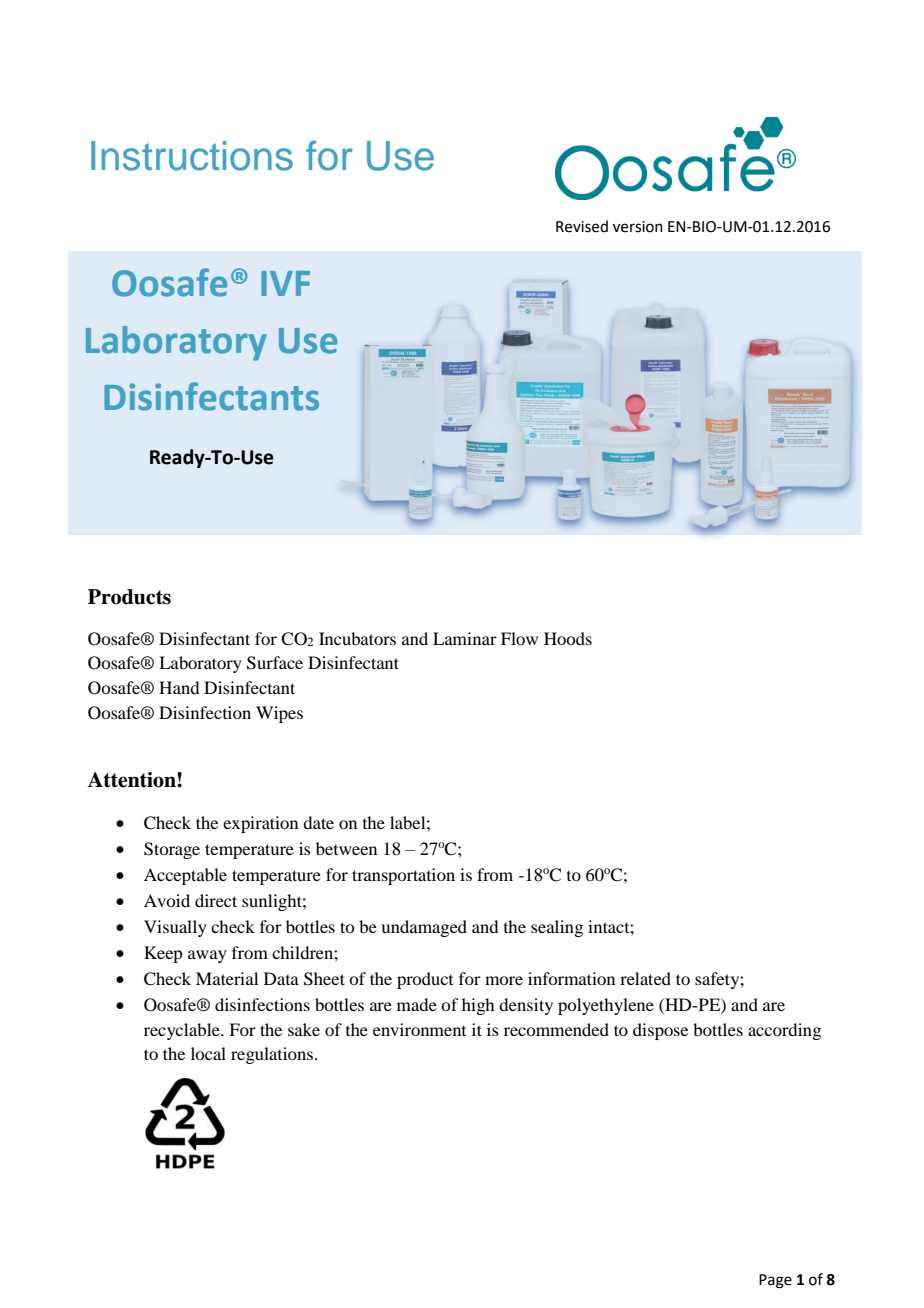 The image size is (924, 1308). I want to click on related, so click(645, 978).
